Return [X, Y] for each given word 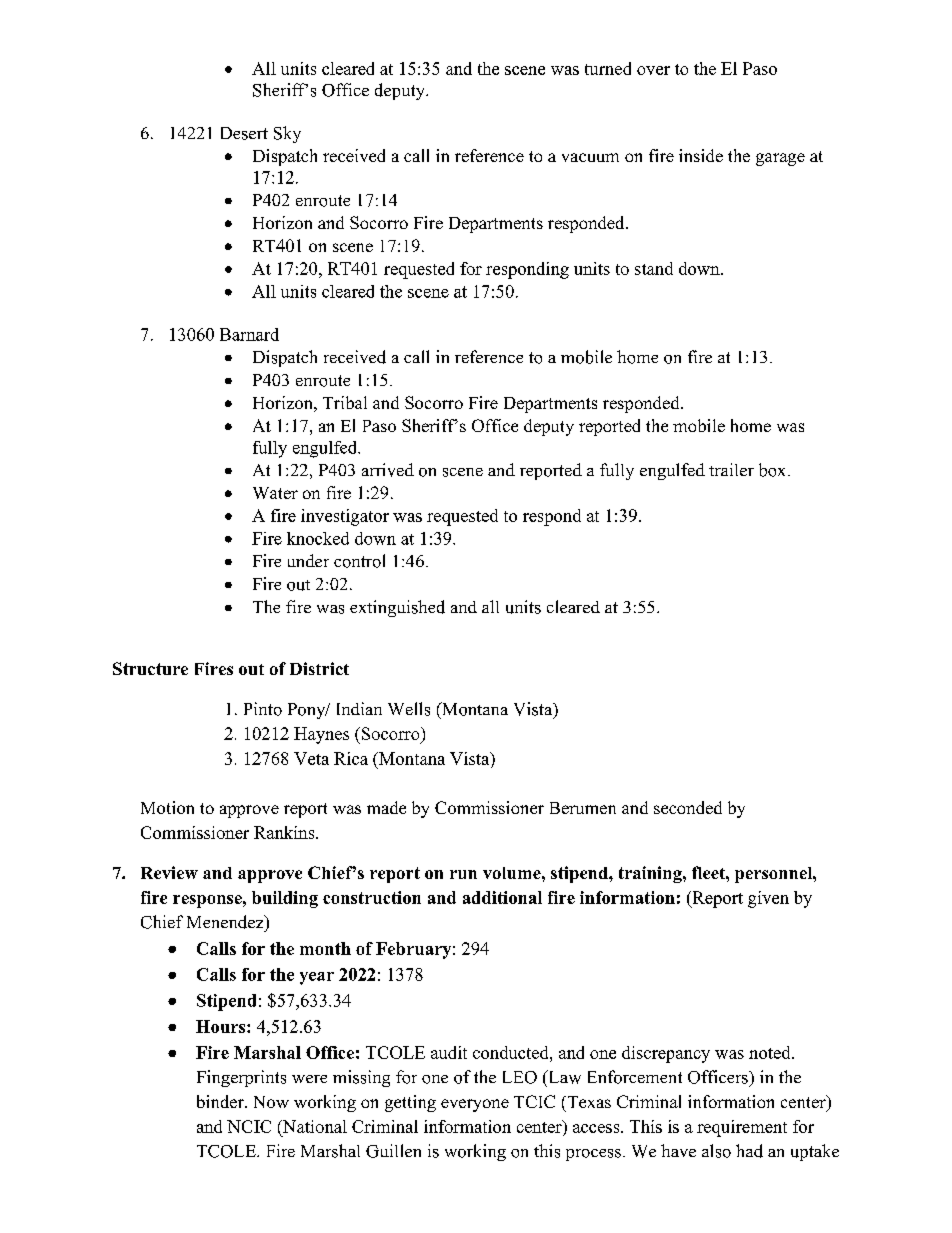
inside [701, 155]
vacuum [590, 157]
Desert [244, 133]
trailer [731, 469]
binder [221, 1101]
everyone [475, 1105]
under [308, 560]
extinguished [397, 608]
